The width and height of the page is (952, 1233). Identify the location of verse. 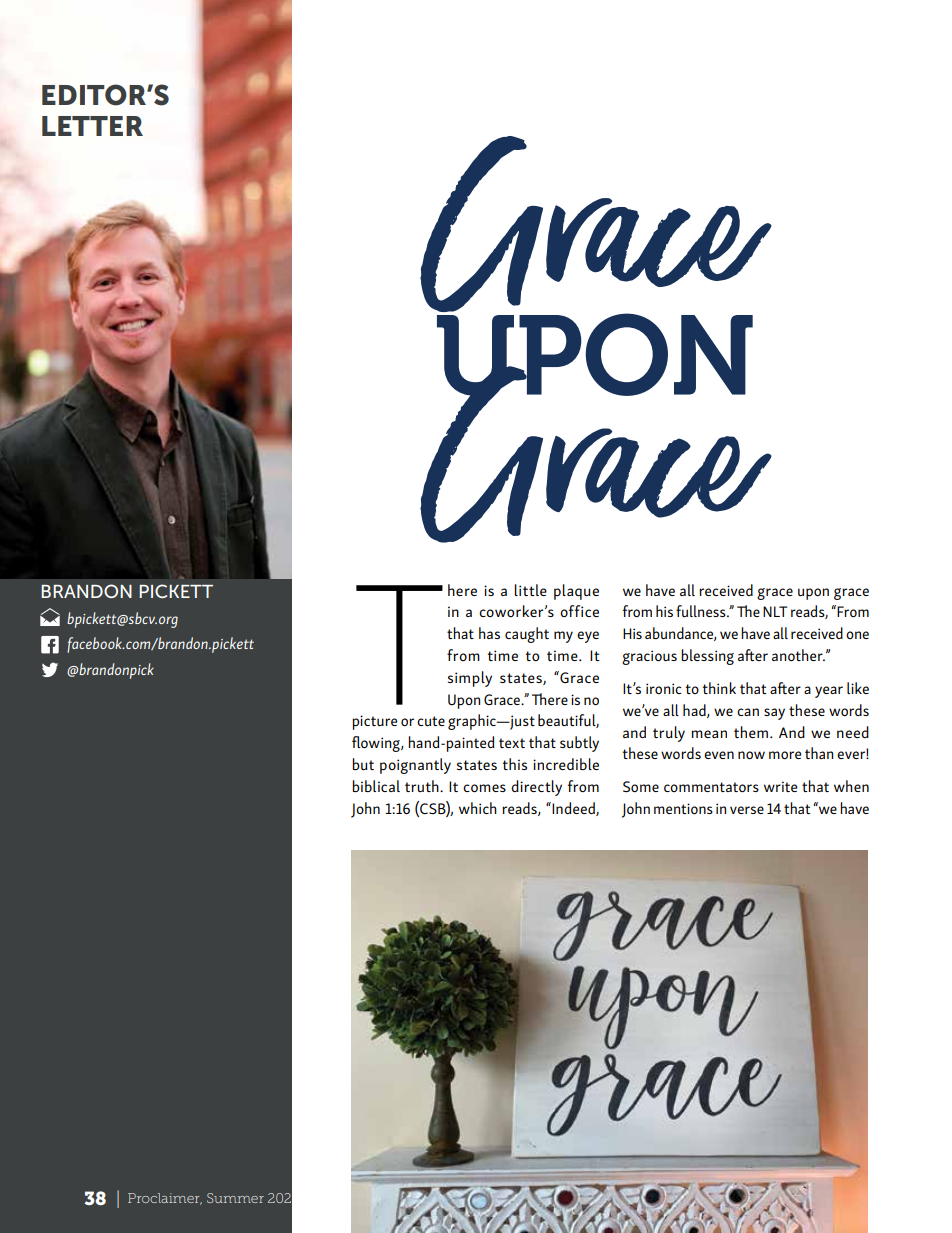
(747, 810).
